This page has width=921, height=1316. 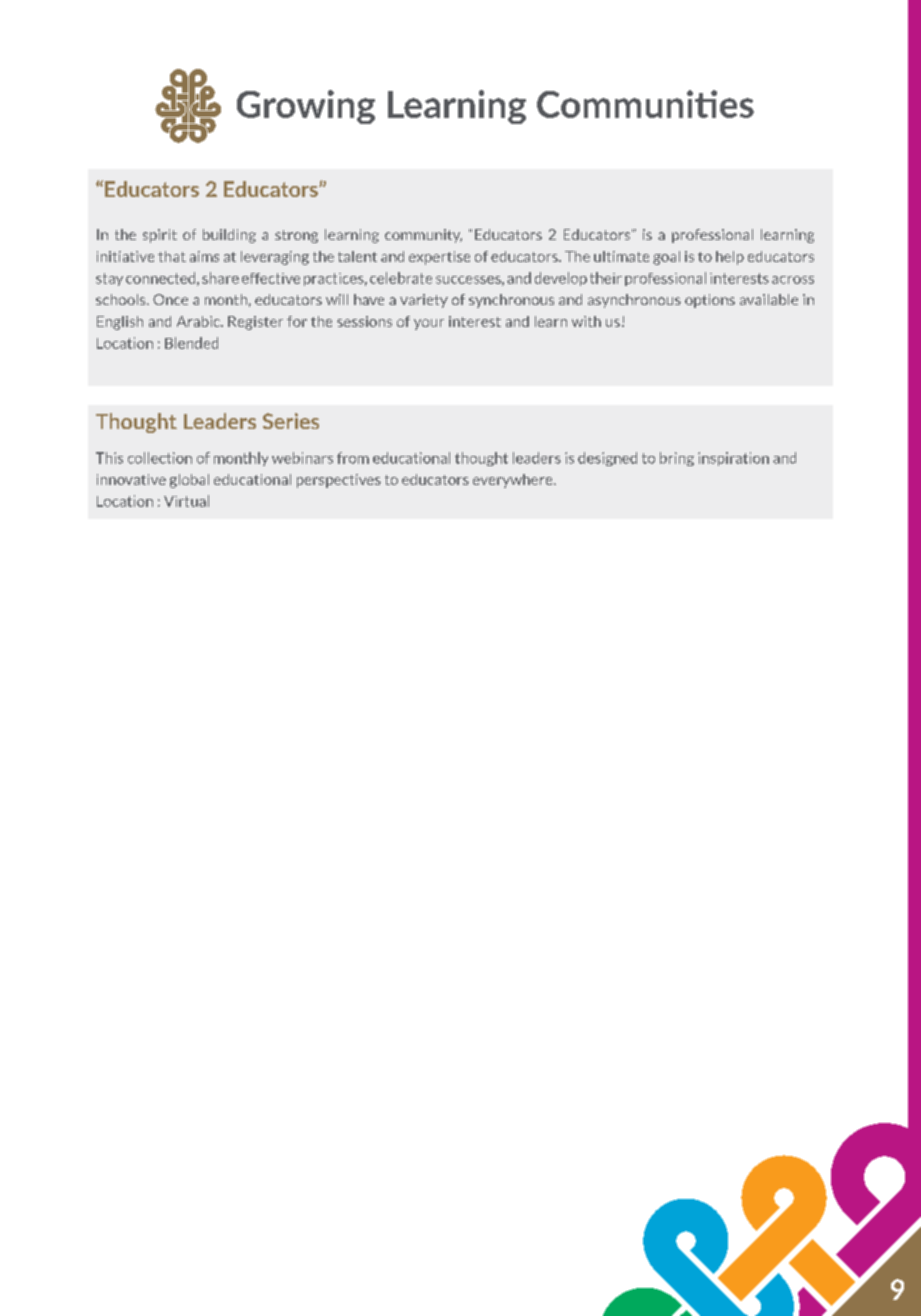 What do you see at coordinates (291, 421) in the page?
I see `Series` at bounding box center [291, 421].
